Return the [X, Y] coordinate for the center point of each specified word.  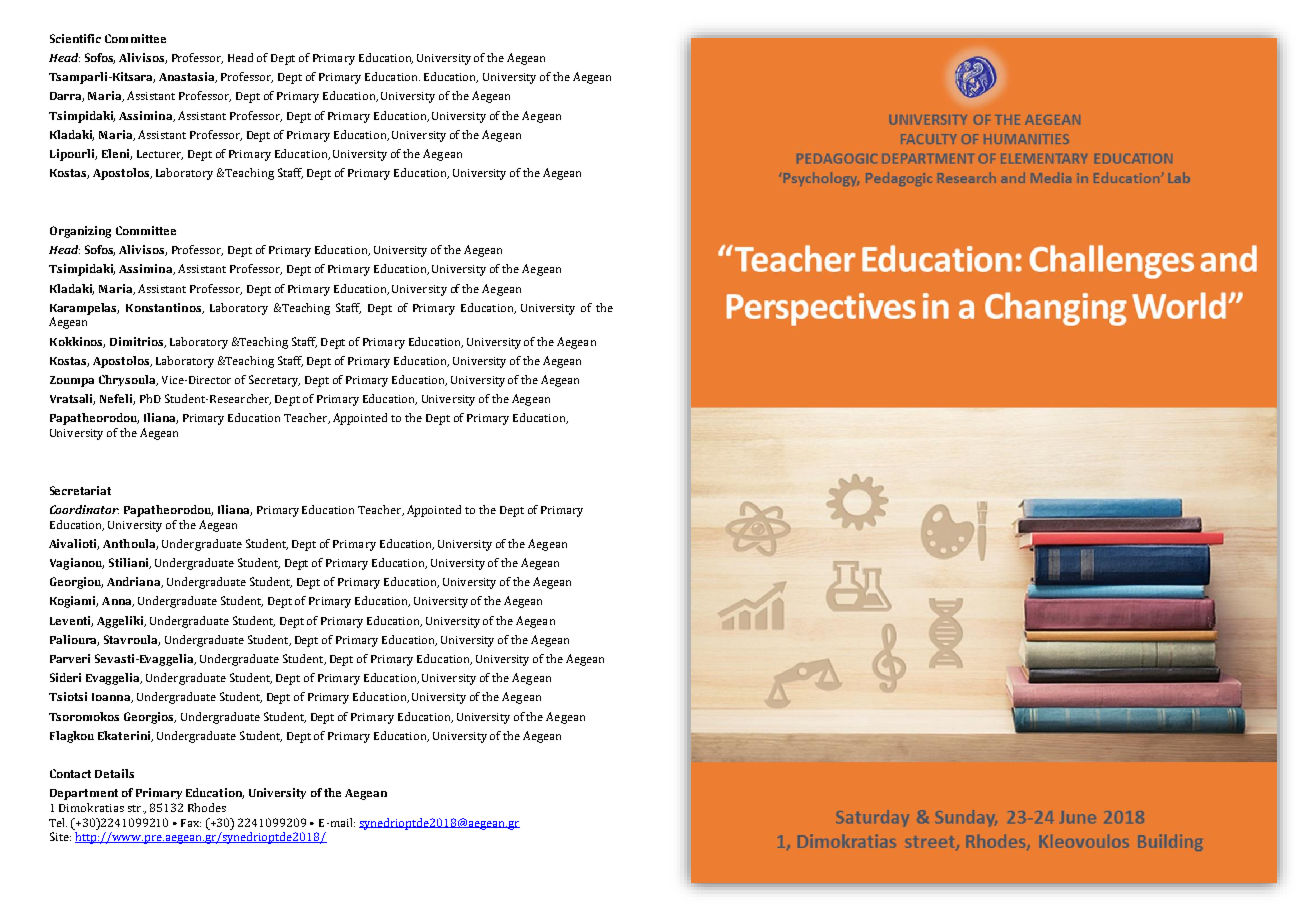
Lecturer [160, 155]
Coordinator [84, 509]
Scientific [75, 38]
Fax [191, 823]
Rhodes [207, 807]
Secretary [274, 381]
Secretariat [80, 490]
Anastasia [188, 77]
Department [84, 794]
